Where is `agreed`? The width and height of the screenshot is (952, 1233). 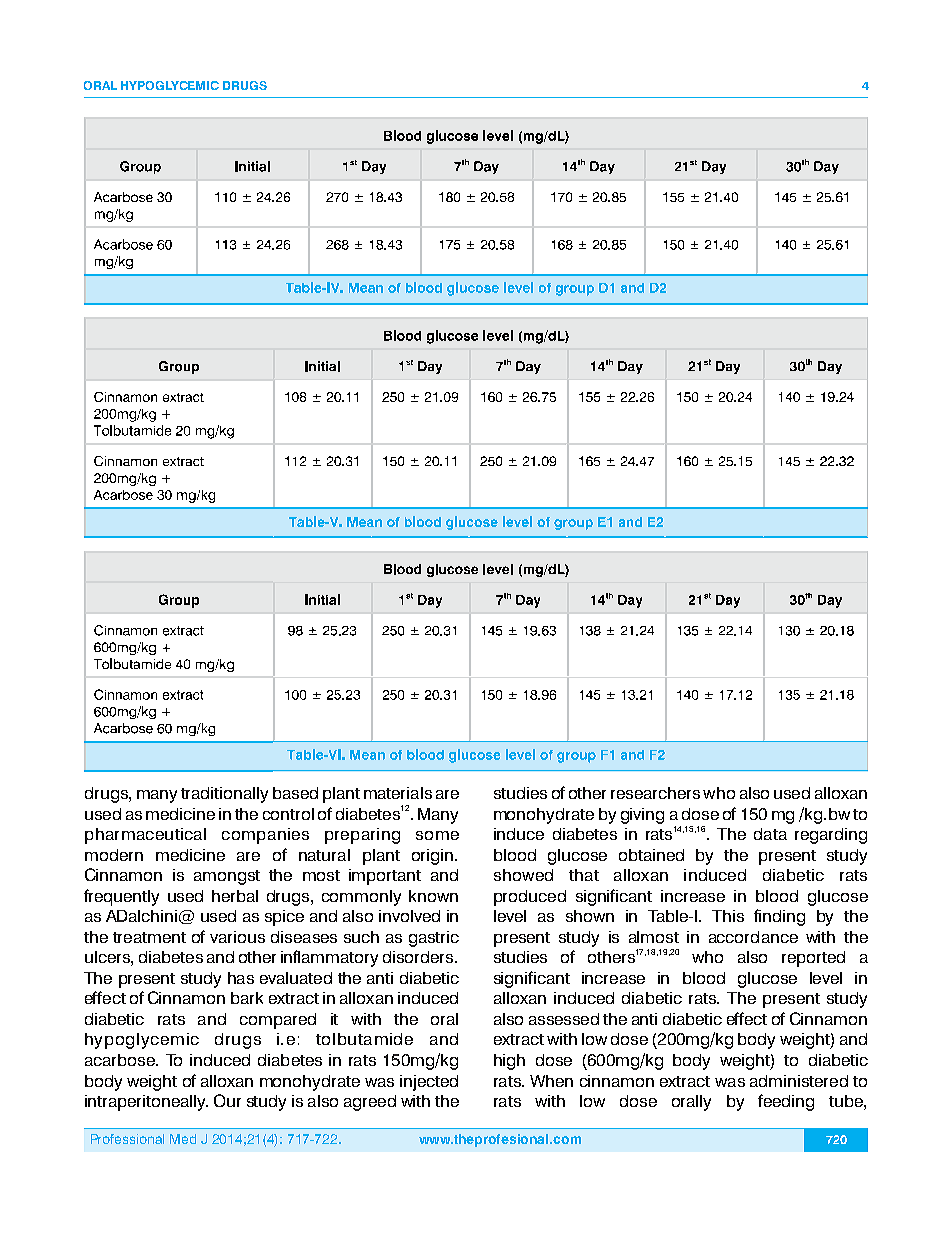 agreed is located at coordinates (370, 1103).
